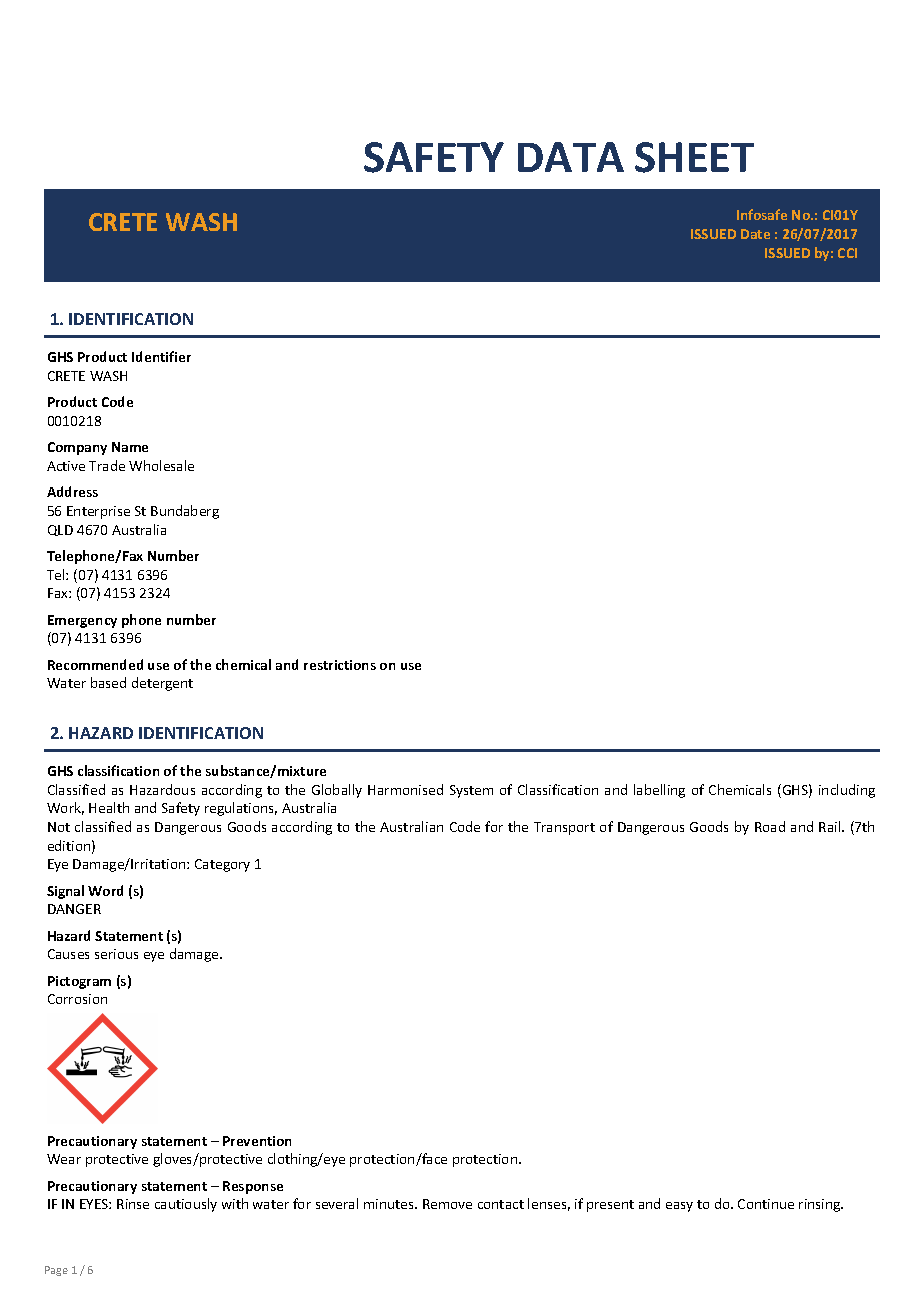  Describe the element at coordinates (130, 447) in the screenshot. I see `Name` at that location.
